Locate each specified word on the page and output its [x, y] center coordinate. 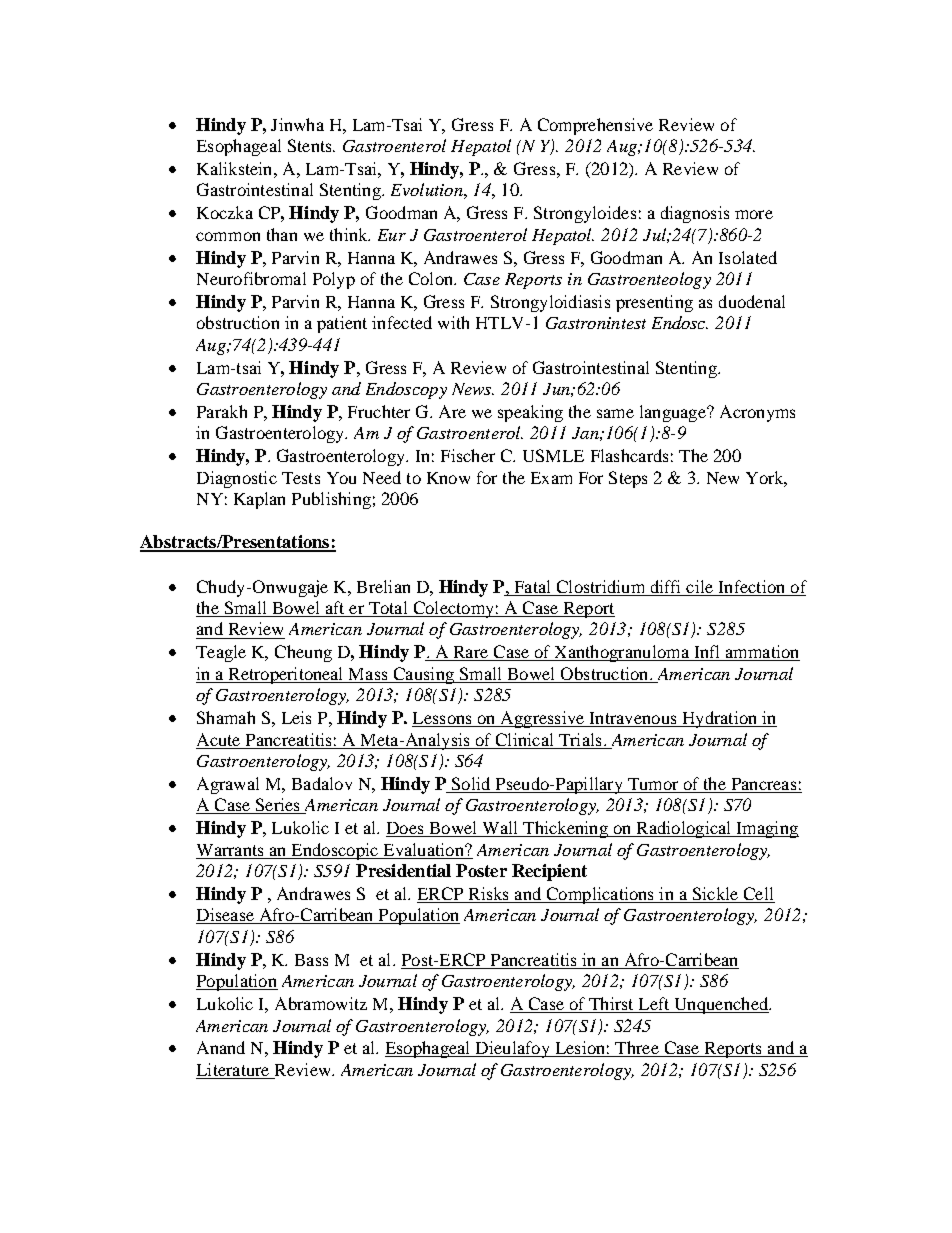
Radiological [684, 829]
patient [342, 324]
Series [277, 806]
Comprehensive [595, 126]
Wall [500, 829]
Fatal [532, 586]
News [473, 389]
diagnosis [695, 214]
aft [335, 609]
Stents [311, 145]
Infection [751, 586]
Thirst [611, 1005]
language [674, 413]
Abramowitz [321, 1003]
